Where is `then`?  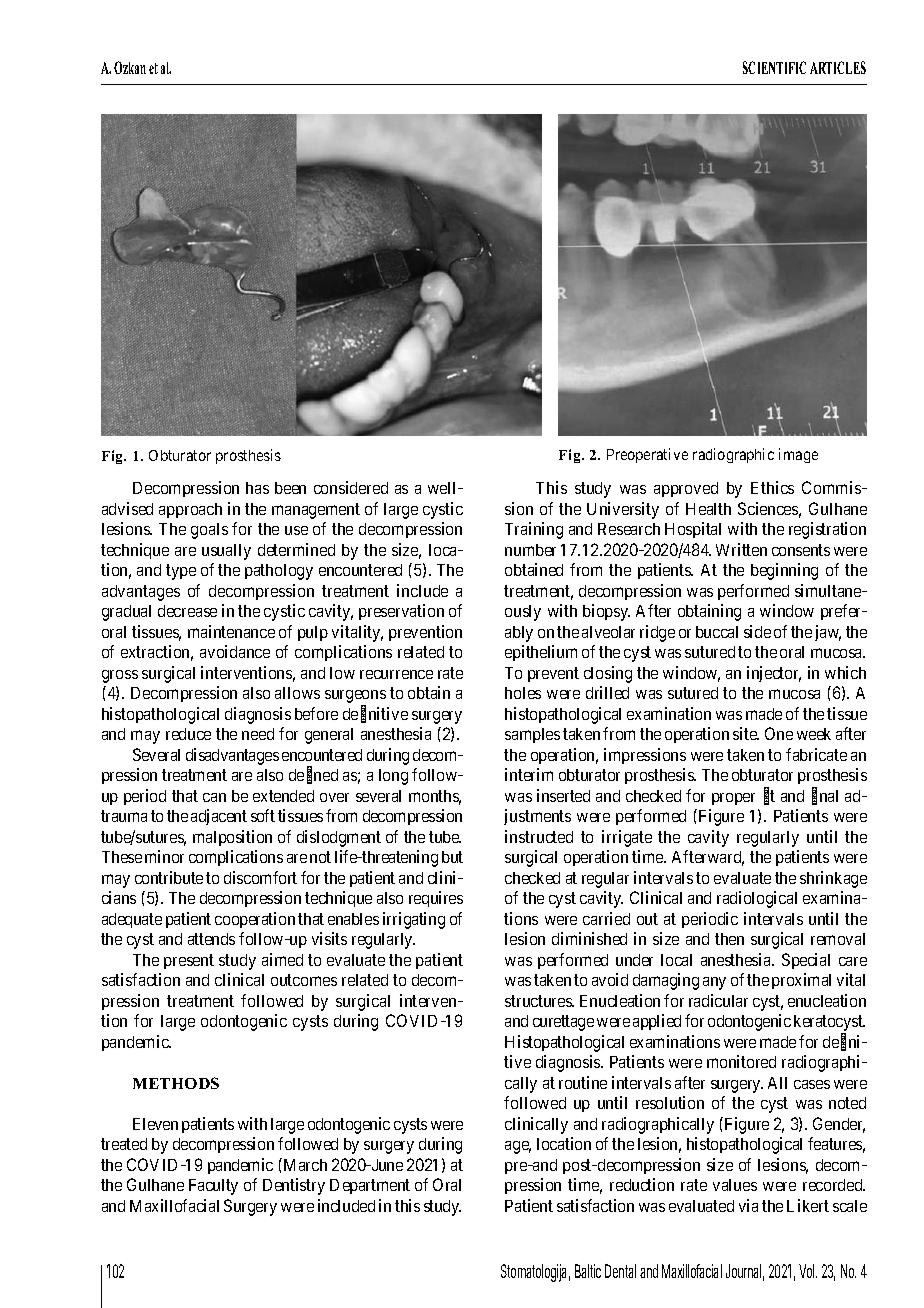 then is located at coordinates (729, 939).
